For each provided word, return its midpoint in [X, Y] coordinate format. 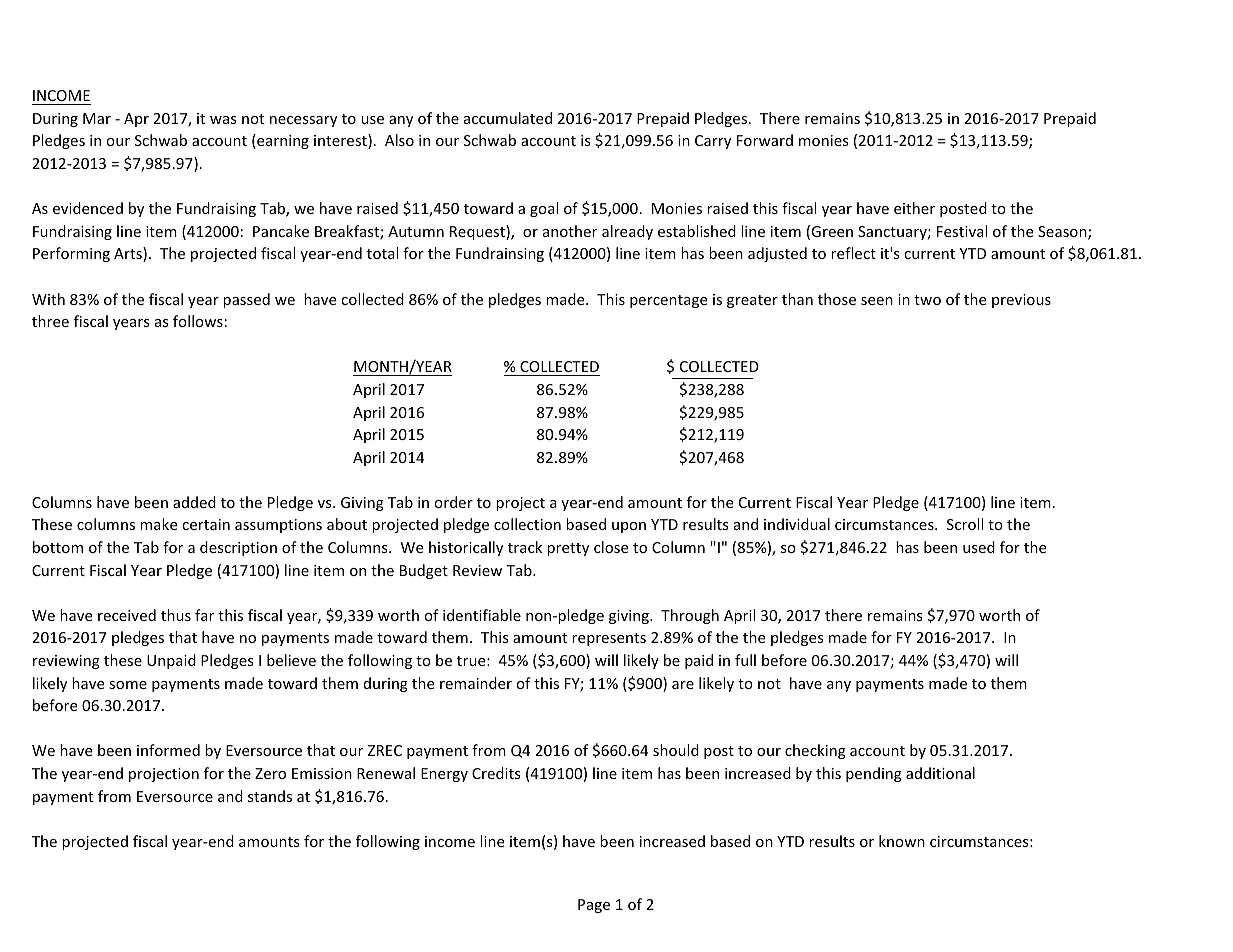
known [902, 841]
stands [270, 796]
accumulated [508, 118]
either [914, 208]
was [223, 120]
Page [594, 906]
